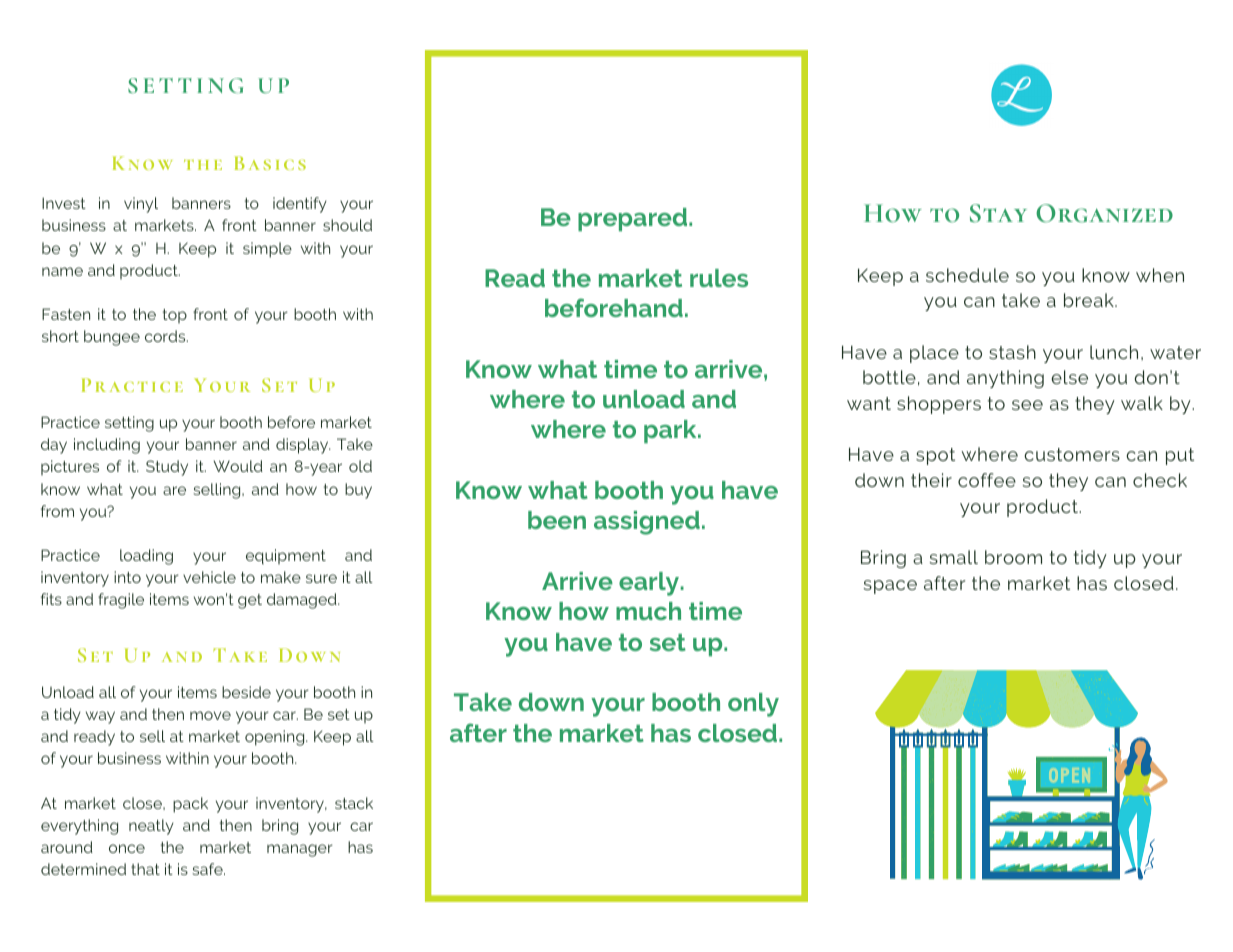 The height and width of the page is (952, 1233). What do you see at coordinates (146, 557) in the page?
I see `loading` at bounding box center [146, 557].
